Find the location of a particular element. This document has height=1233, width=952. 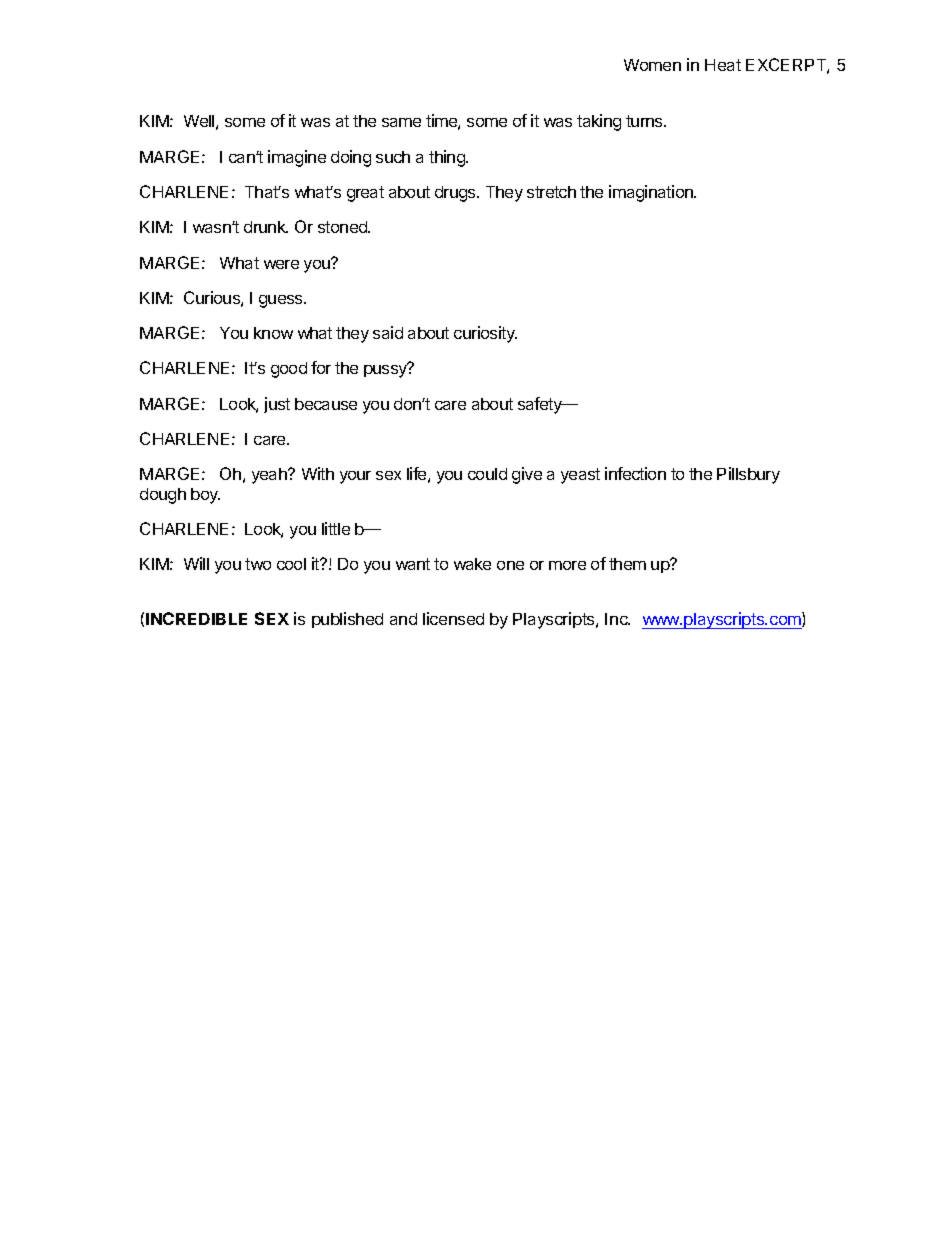

INCREDIBLE is located at coordinates (196, 618).
